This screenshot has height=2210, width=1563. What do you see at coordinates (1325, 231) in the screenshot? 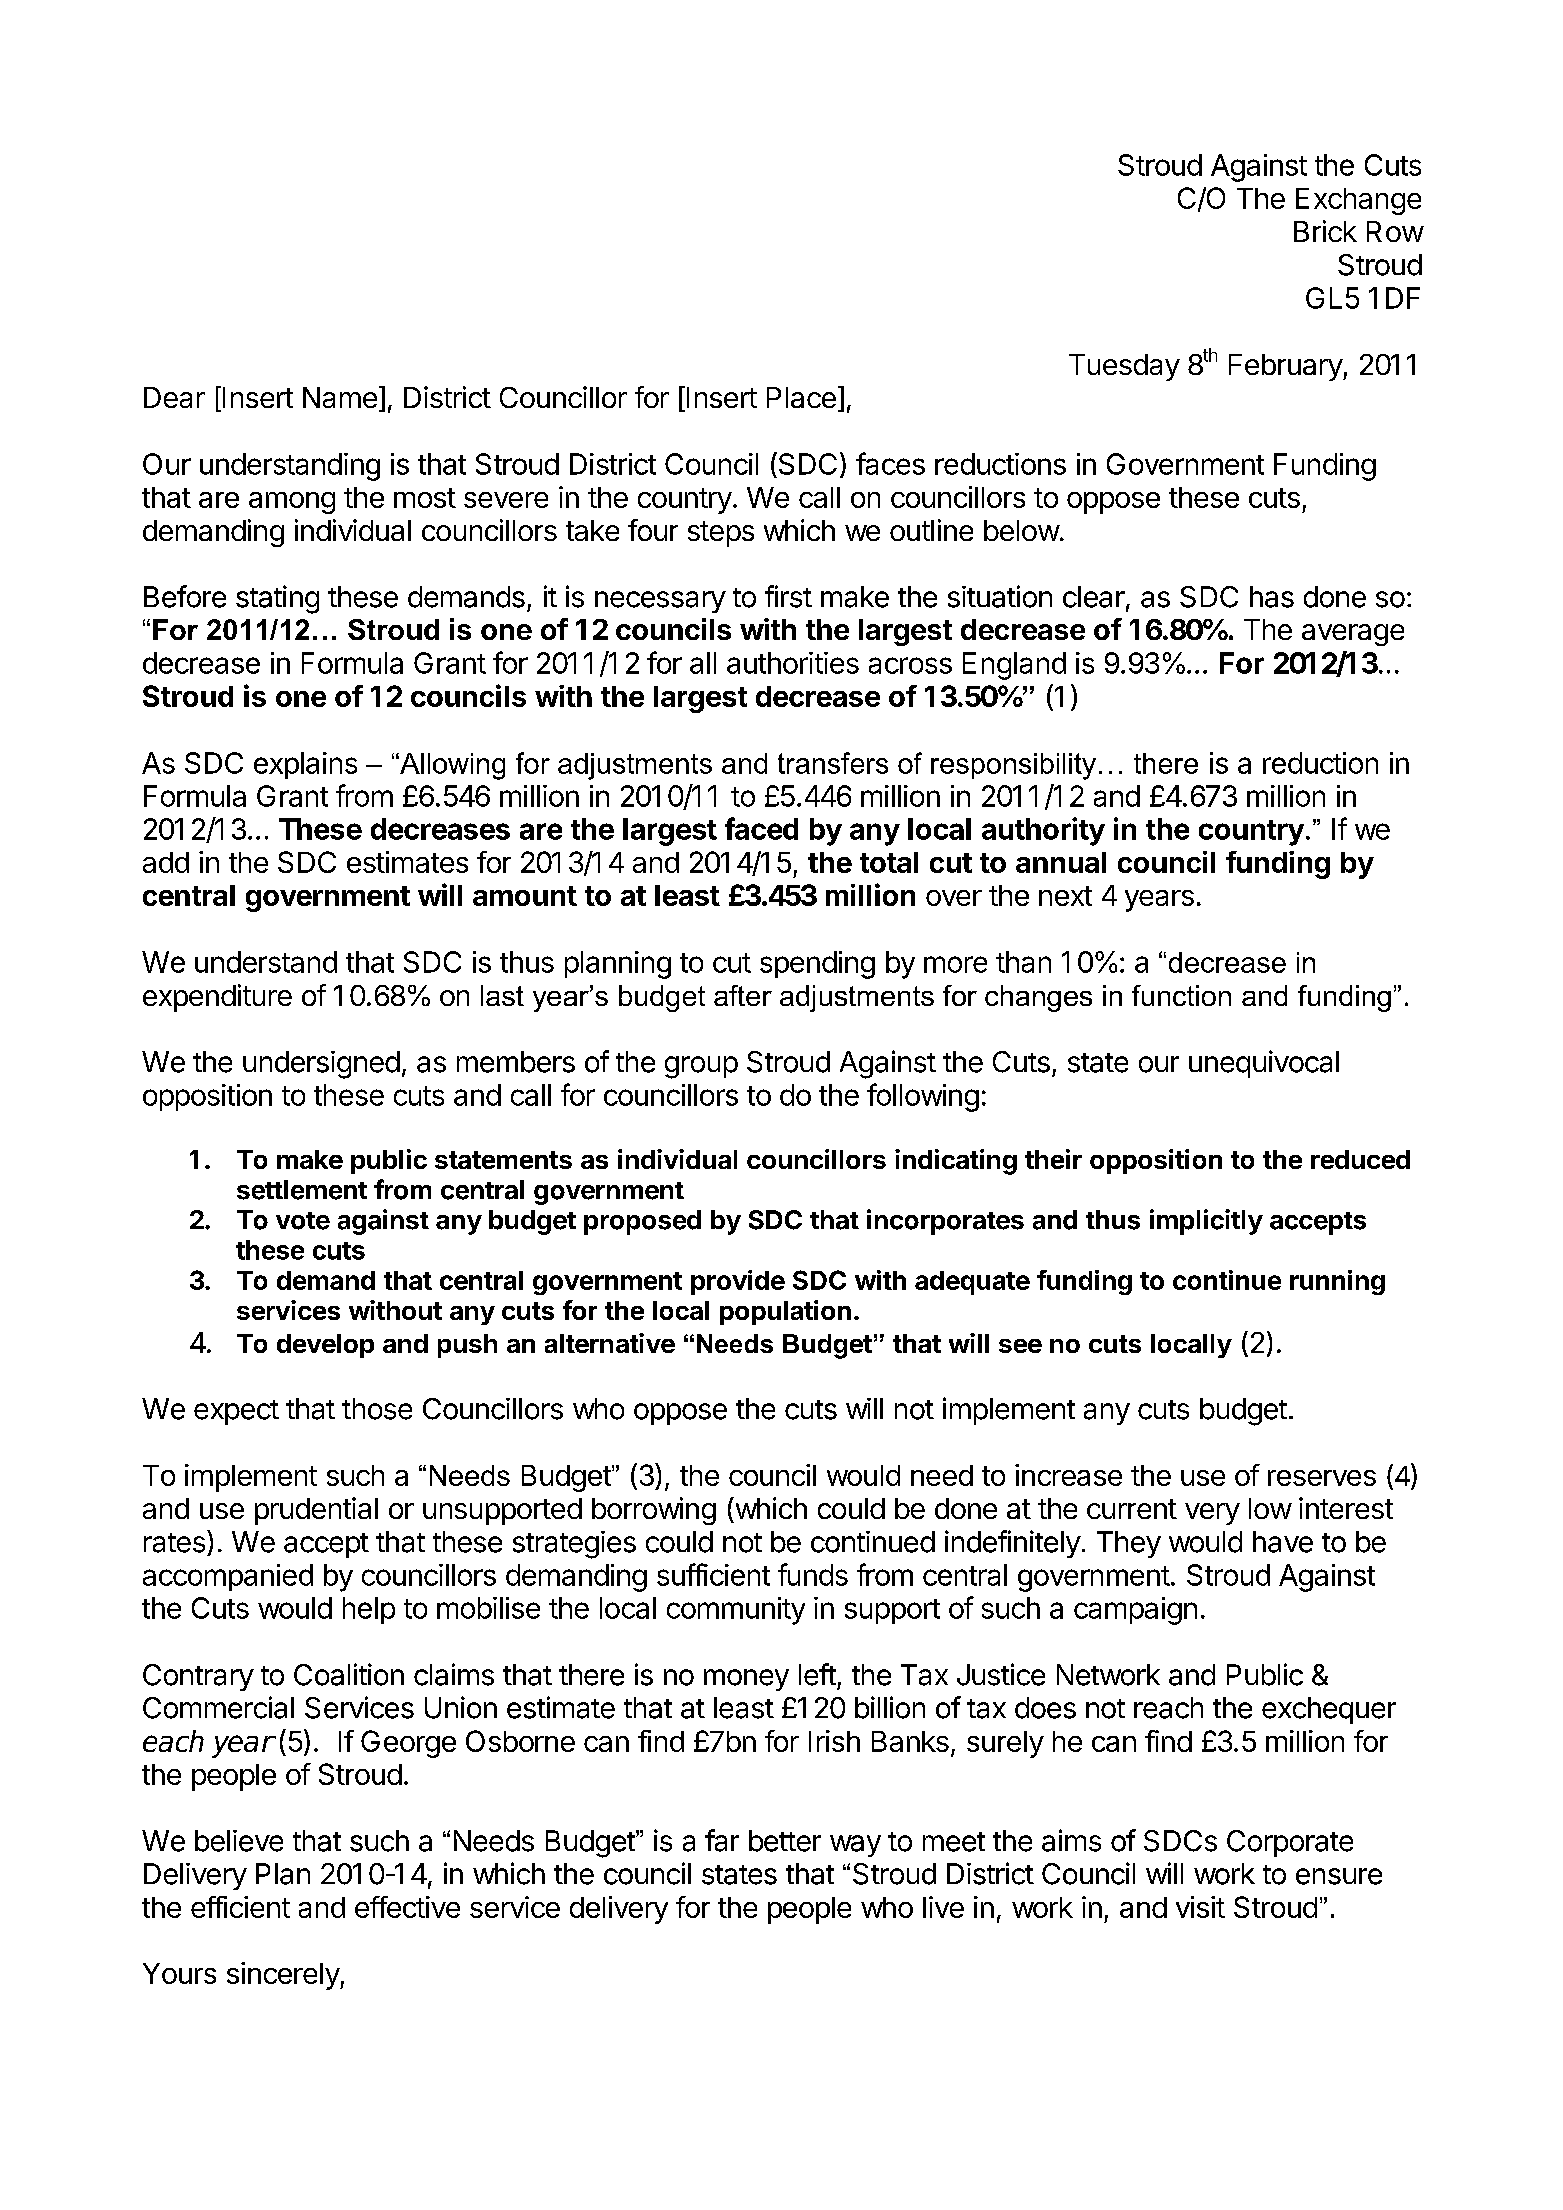
I see `Brick` at bounding box center [1325, 231].
